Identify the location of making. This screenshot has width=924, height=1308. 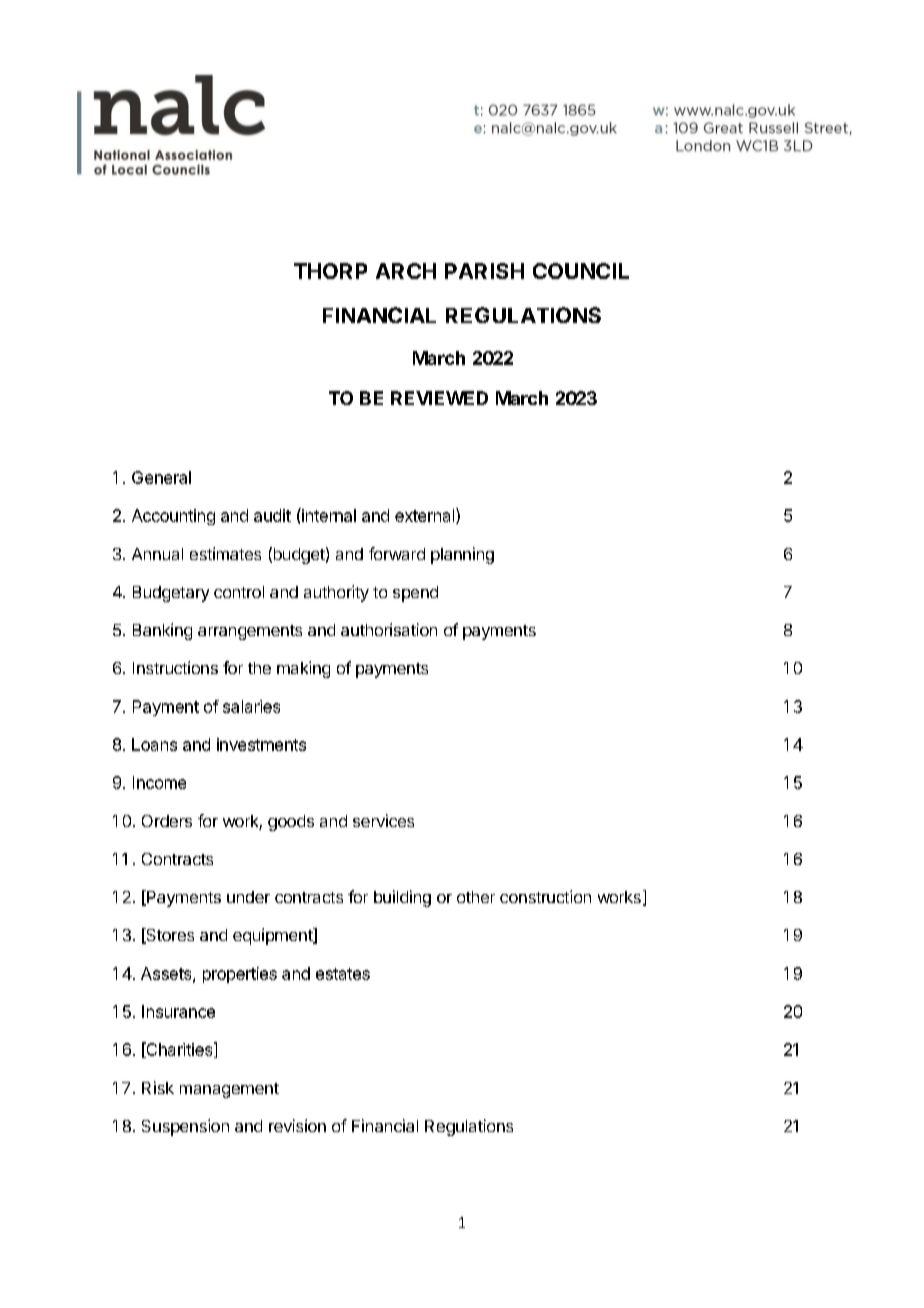
(303, 669).
